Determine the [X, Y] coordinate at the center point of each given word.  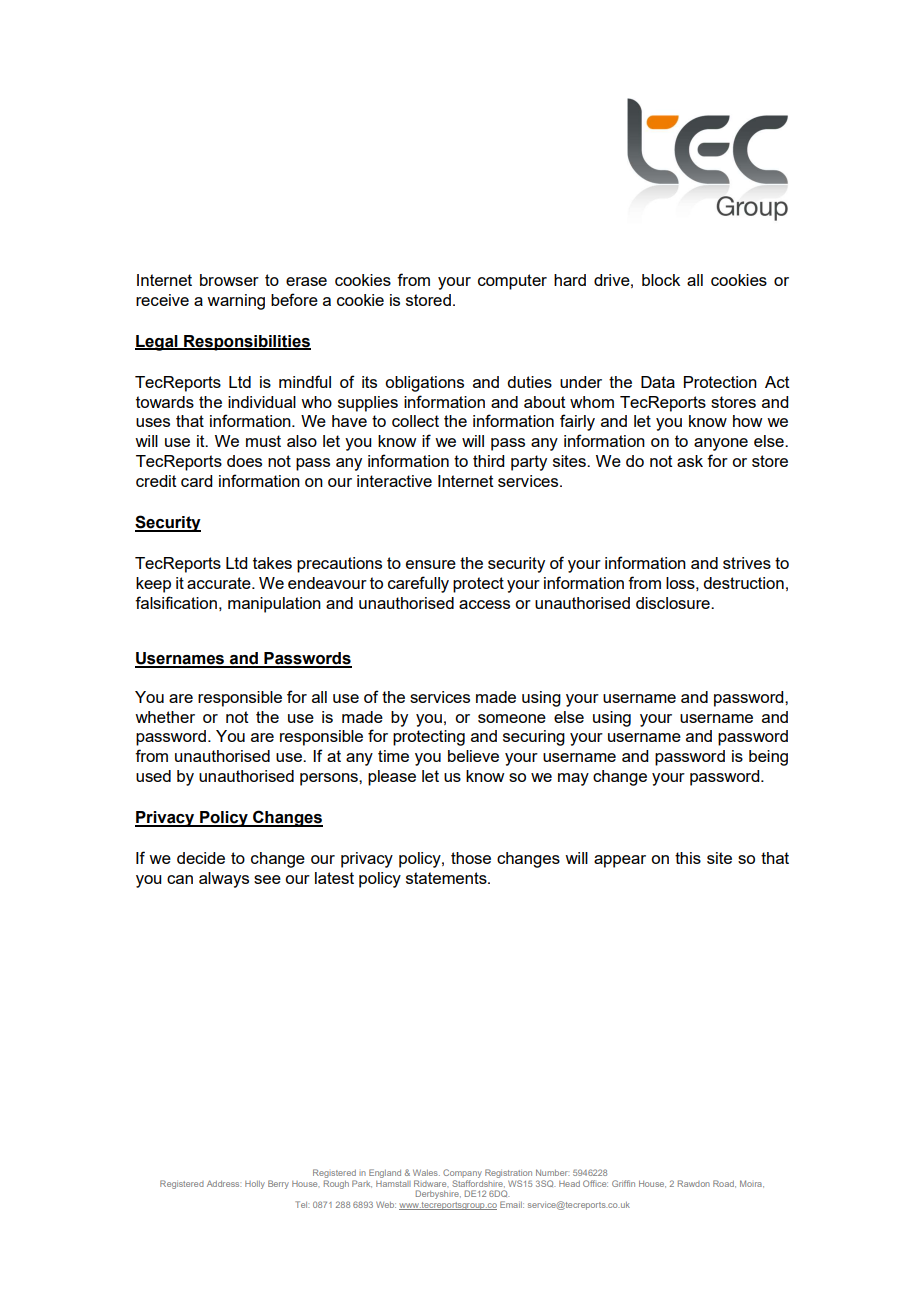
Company [462, 1173]
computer [512, 282]
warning [236, 302]
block [661, 280]
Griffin [623, 1183]
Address [224, 1183]
